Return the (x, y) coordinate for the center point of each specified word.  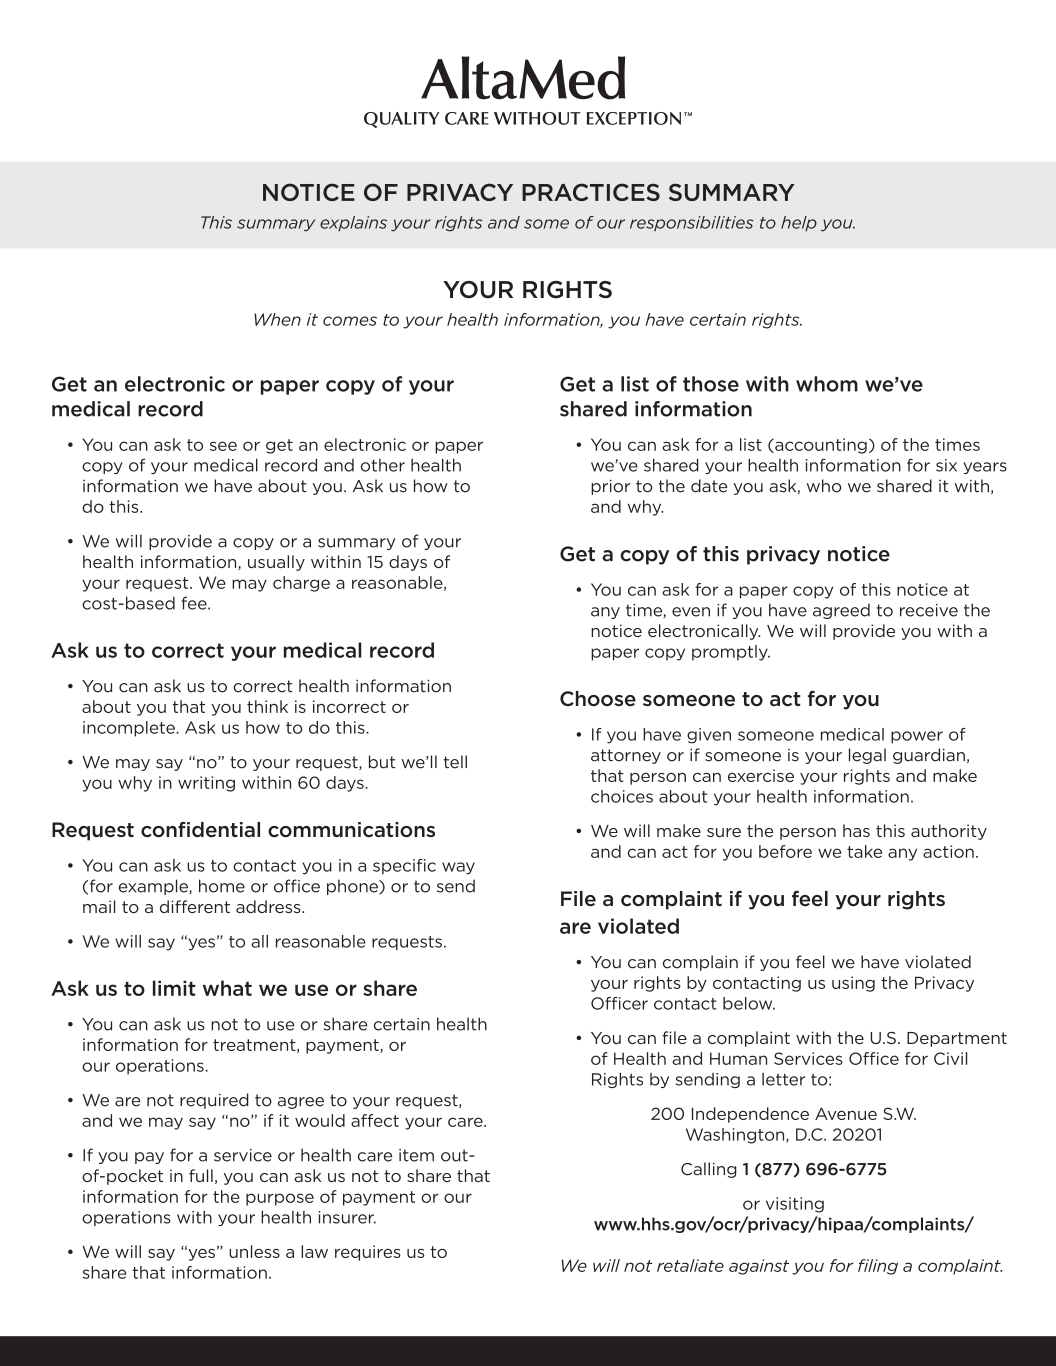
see (223, 446)
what (227, 988)
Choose (598, 699)
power (917, 737)
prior (610, 487)
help (799, 223)
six (946, 465)
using (853, 984)
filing (878, 1267)
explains (353, 223)
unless (254, 1251)
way (458, 868)
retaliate (690, 1265)
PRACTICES (591, 192)
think (267, 706)
